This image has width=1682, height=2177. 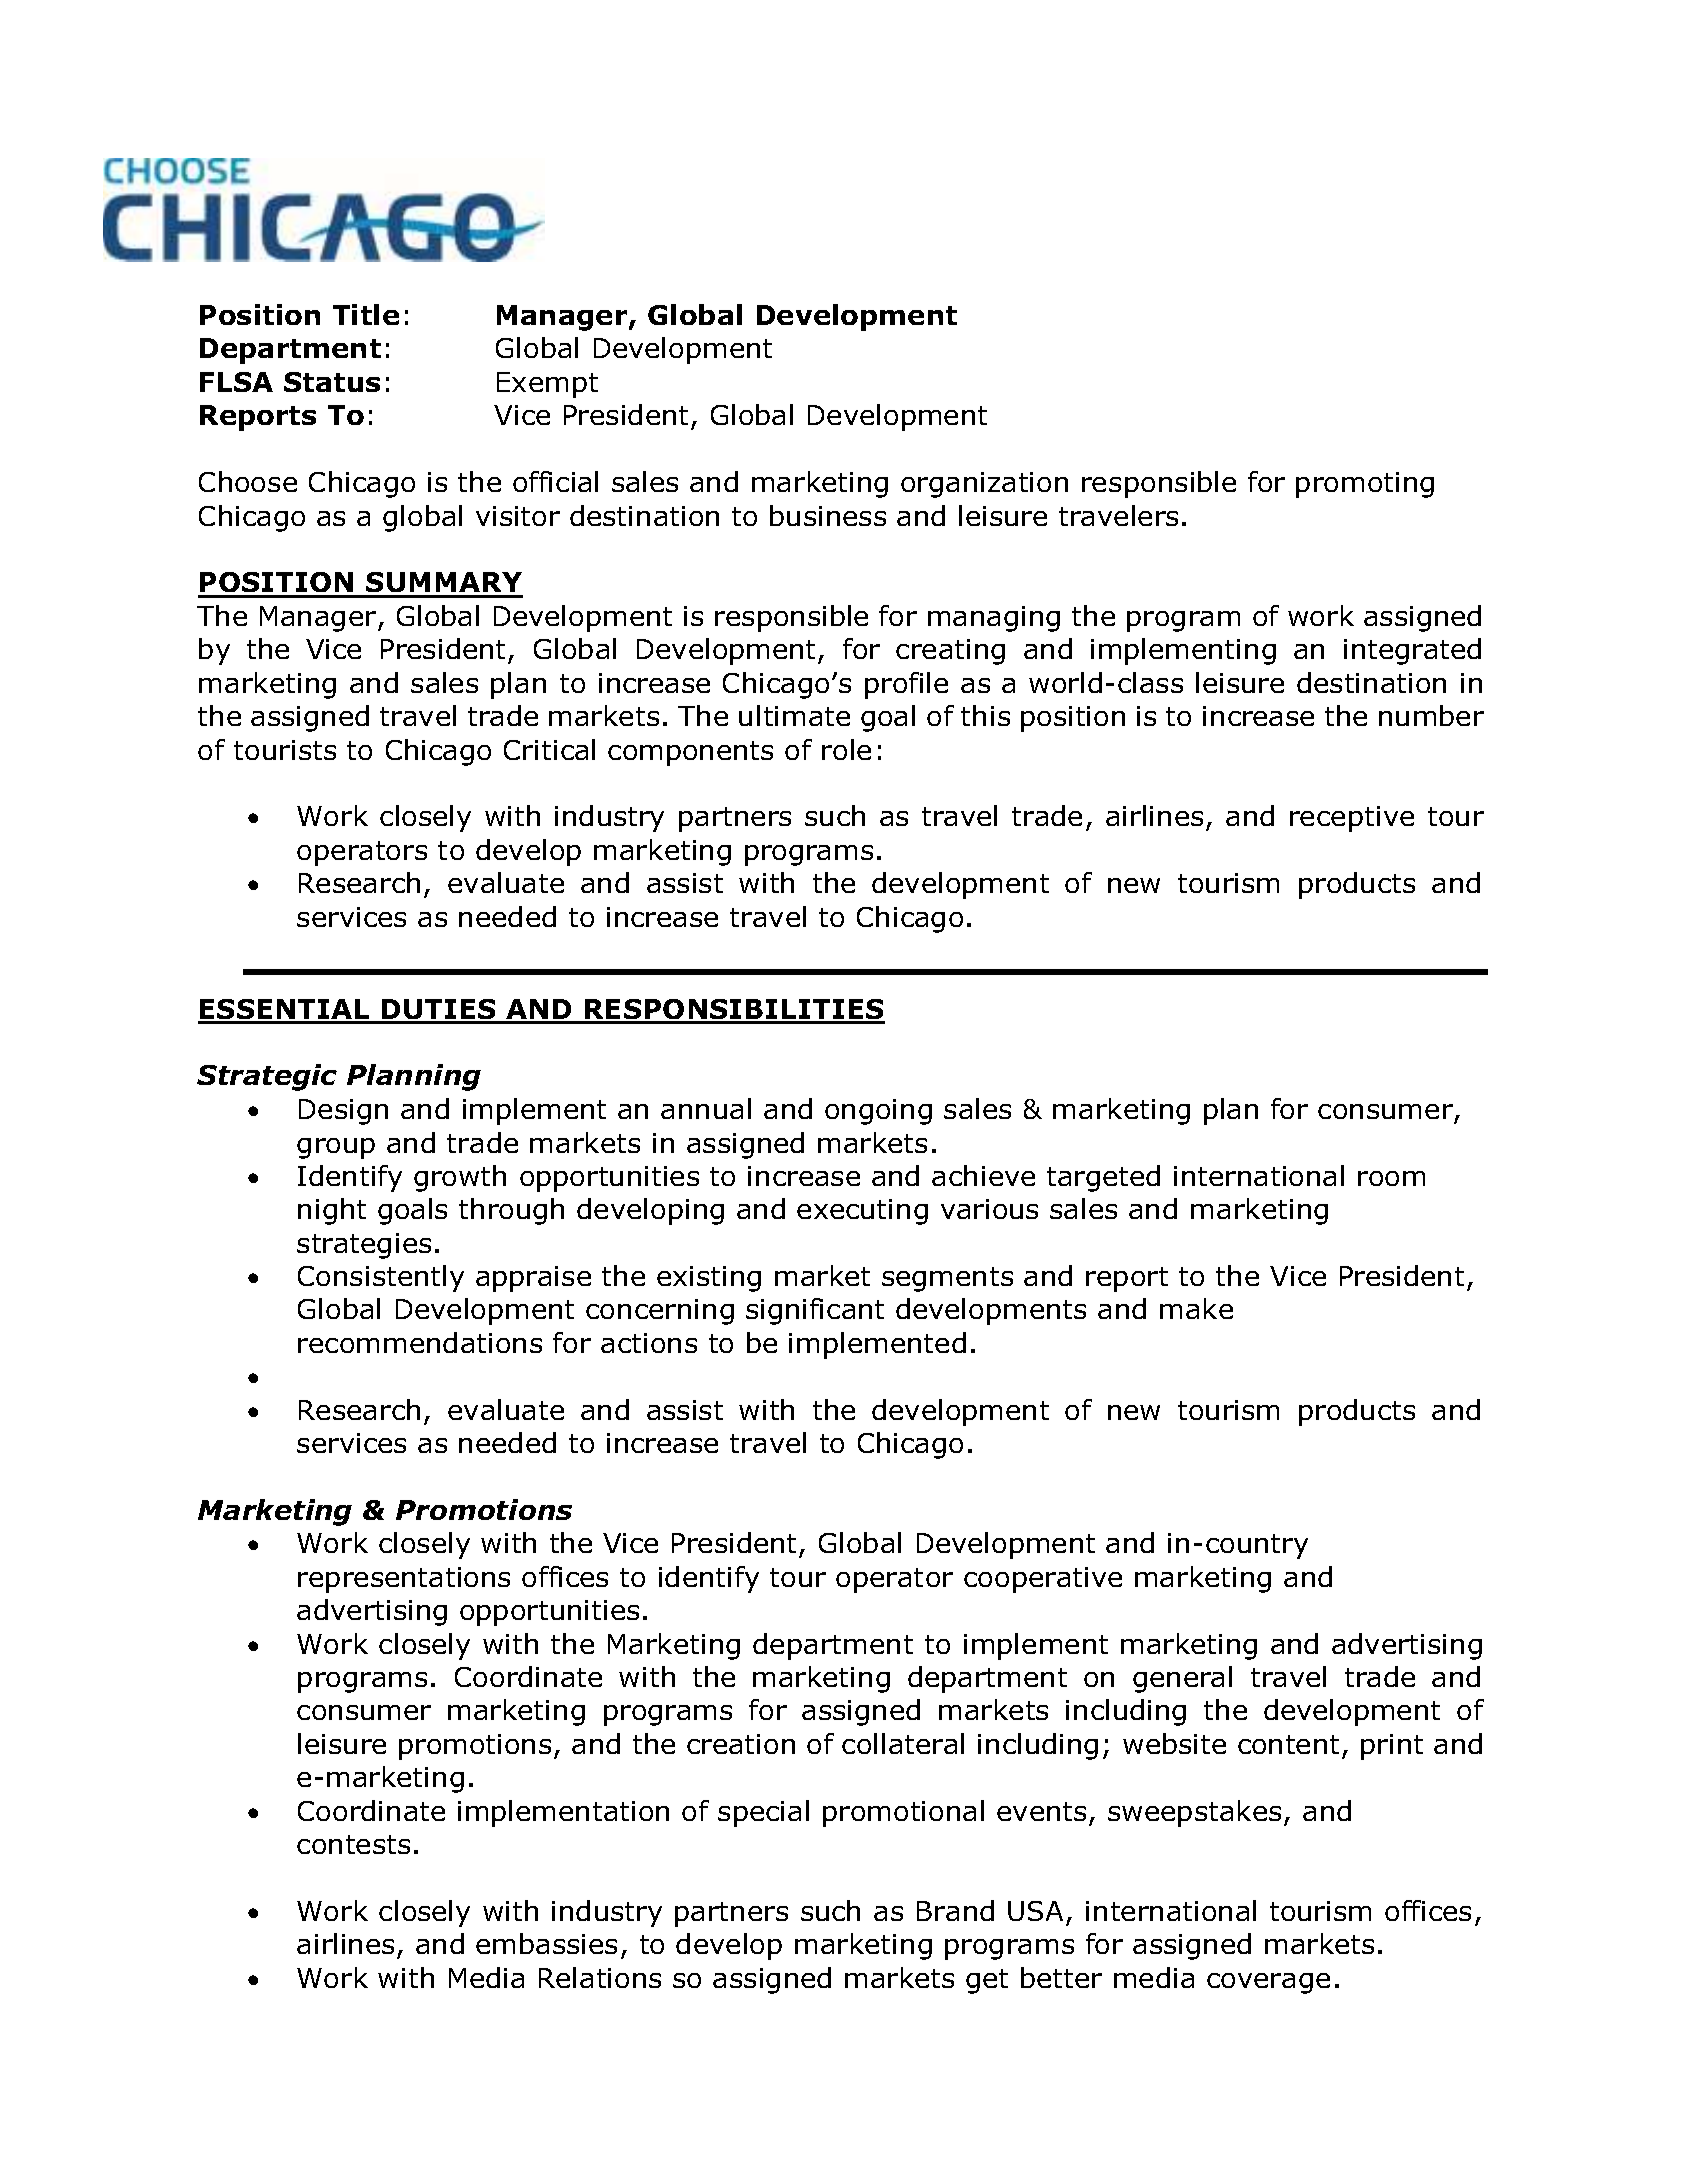 I want to click on Critical, so click(x=549, y=749).
